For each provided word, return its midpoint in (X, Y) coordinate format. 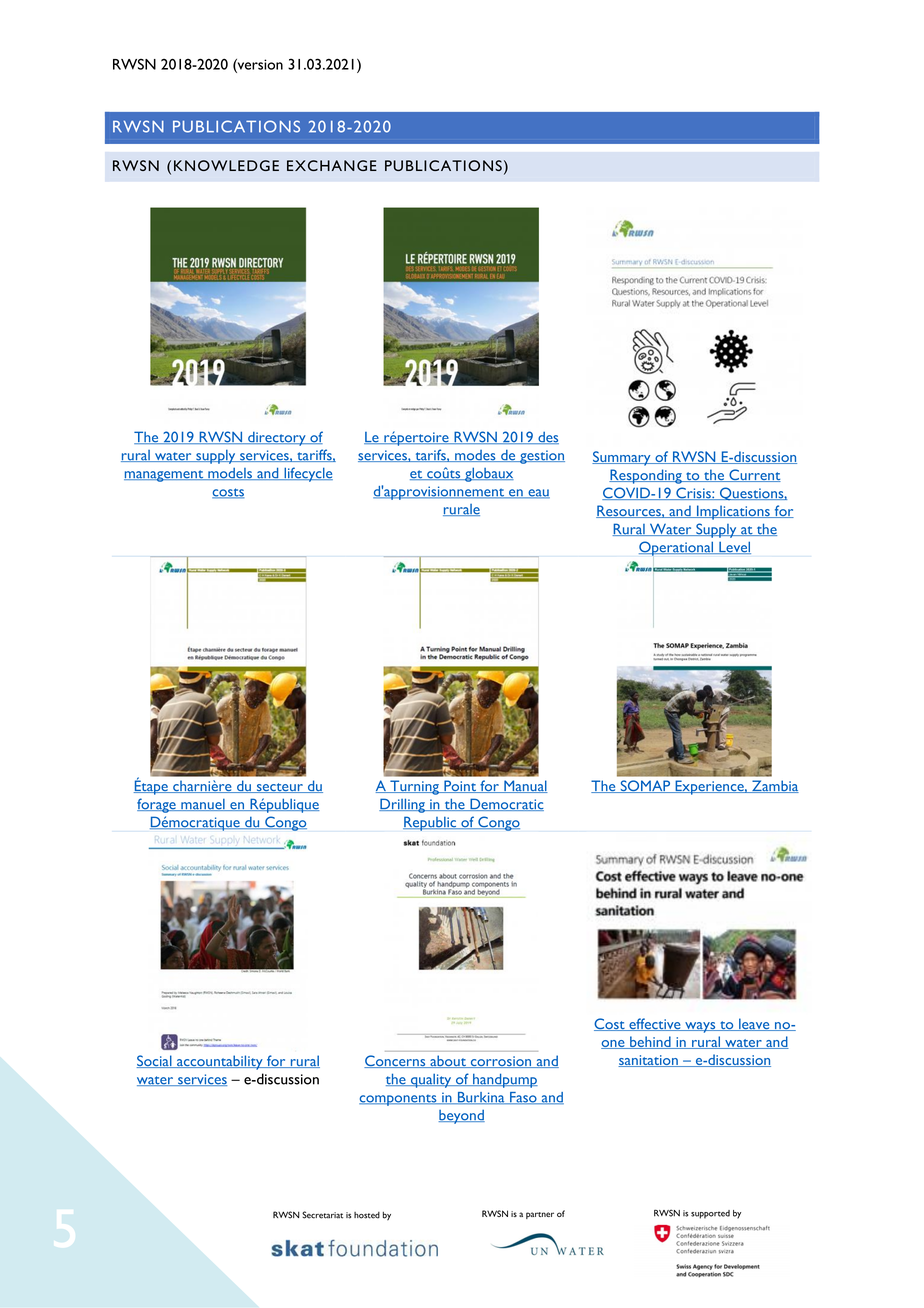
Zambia (774, 786)
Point (460, 786)
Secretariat (322, 1215)
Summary (622, 458)
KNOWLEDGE (226, 165)
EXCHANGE (332, 165)
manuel (203, 805)
